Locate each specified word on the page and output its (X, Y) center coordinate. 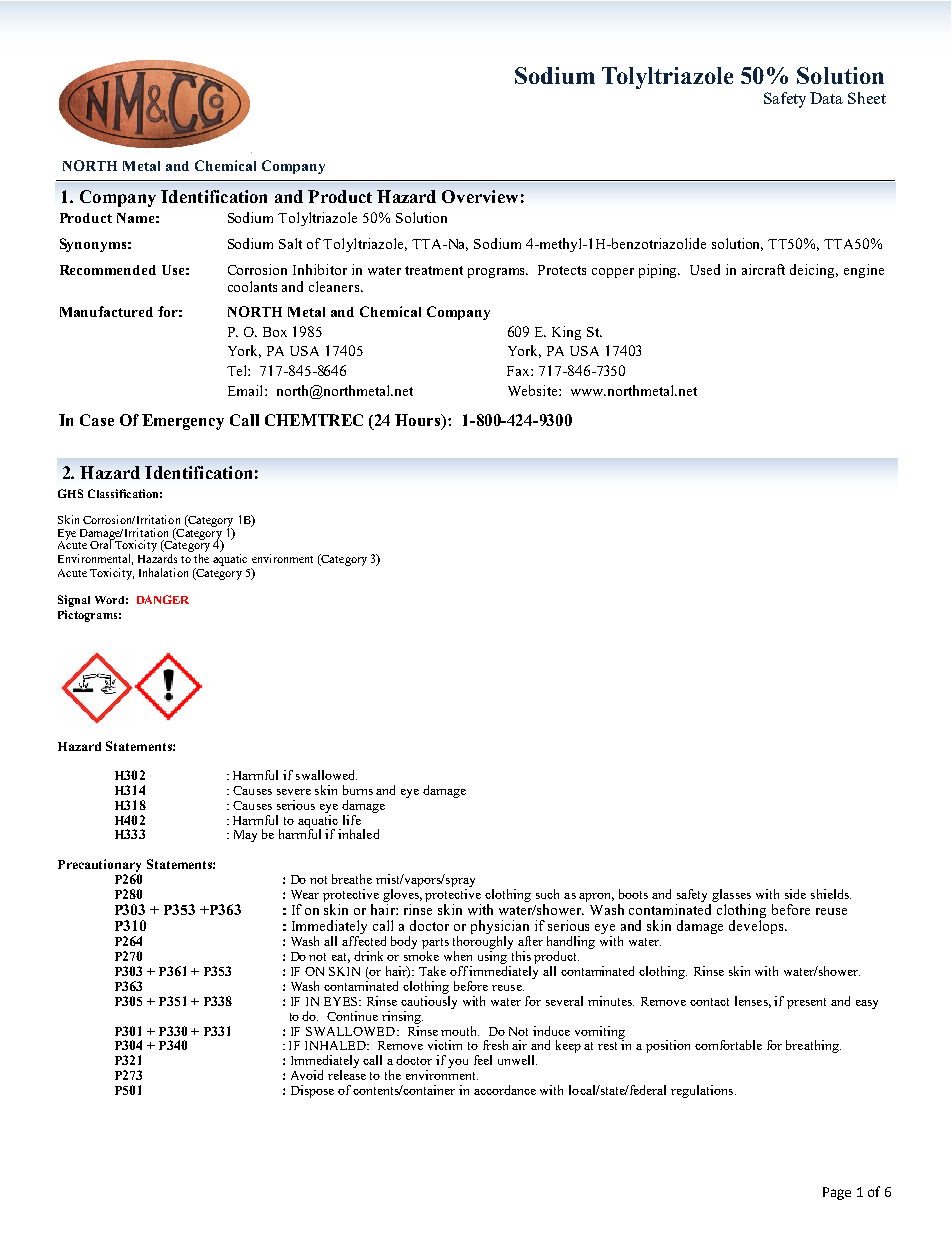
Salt (290, 243)
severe (294, 792)
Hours (419, 421)
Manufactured (106, 311)
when (458, 956)
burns (358, 790)
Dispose (312, 1091)
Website (534, 390)
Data (826, 98)
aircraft (763, 269)
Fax (519, 371)
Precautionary (99, 865)
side (795, 894)
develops (757, 927)
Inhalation (163, 572)
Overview (480, 196)
